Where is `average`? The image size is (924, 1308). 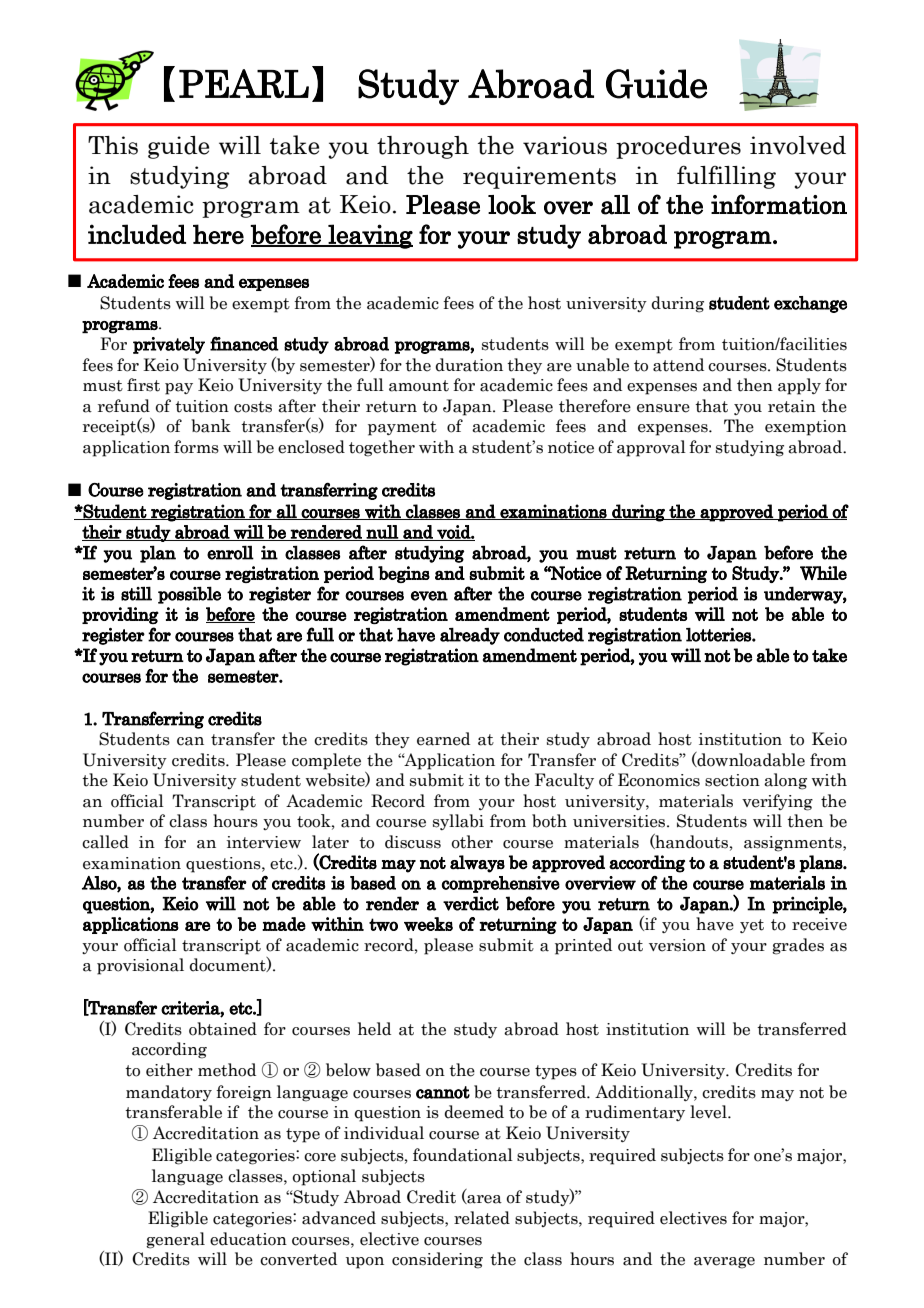 average is located at coordinates (724, 1263).
